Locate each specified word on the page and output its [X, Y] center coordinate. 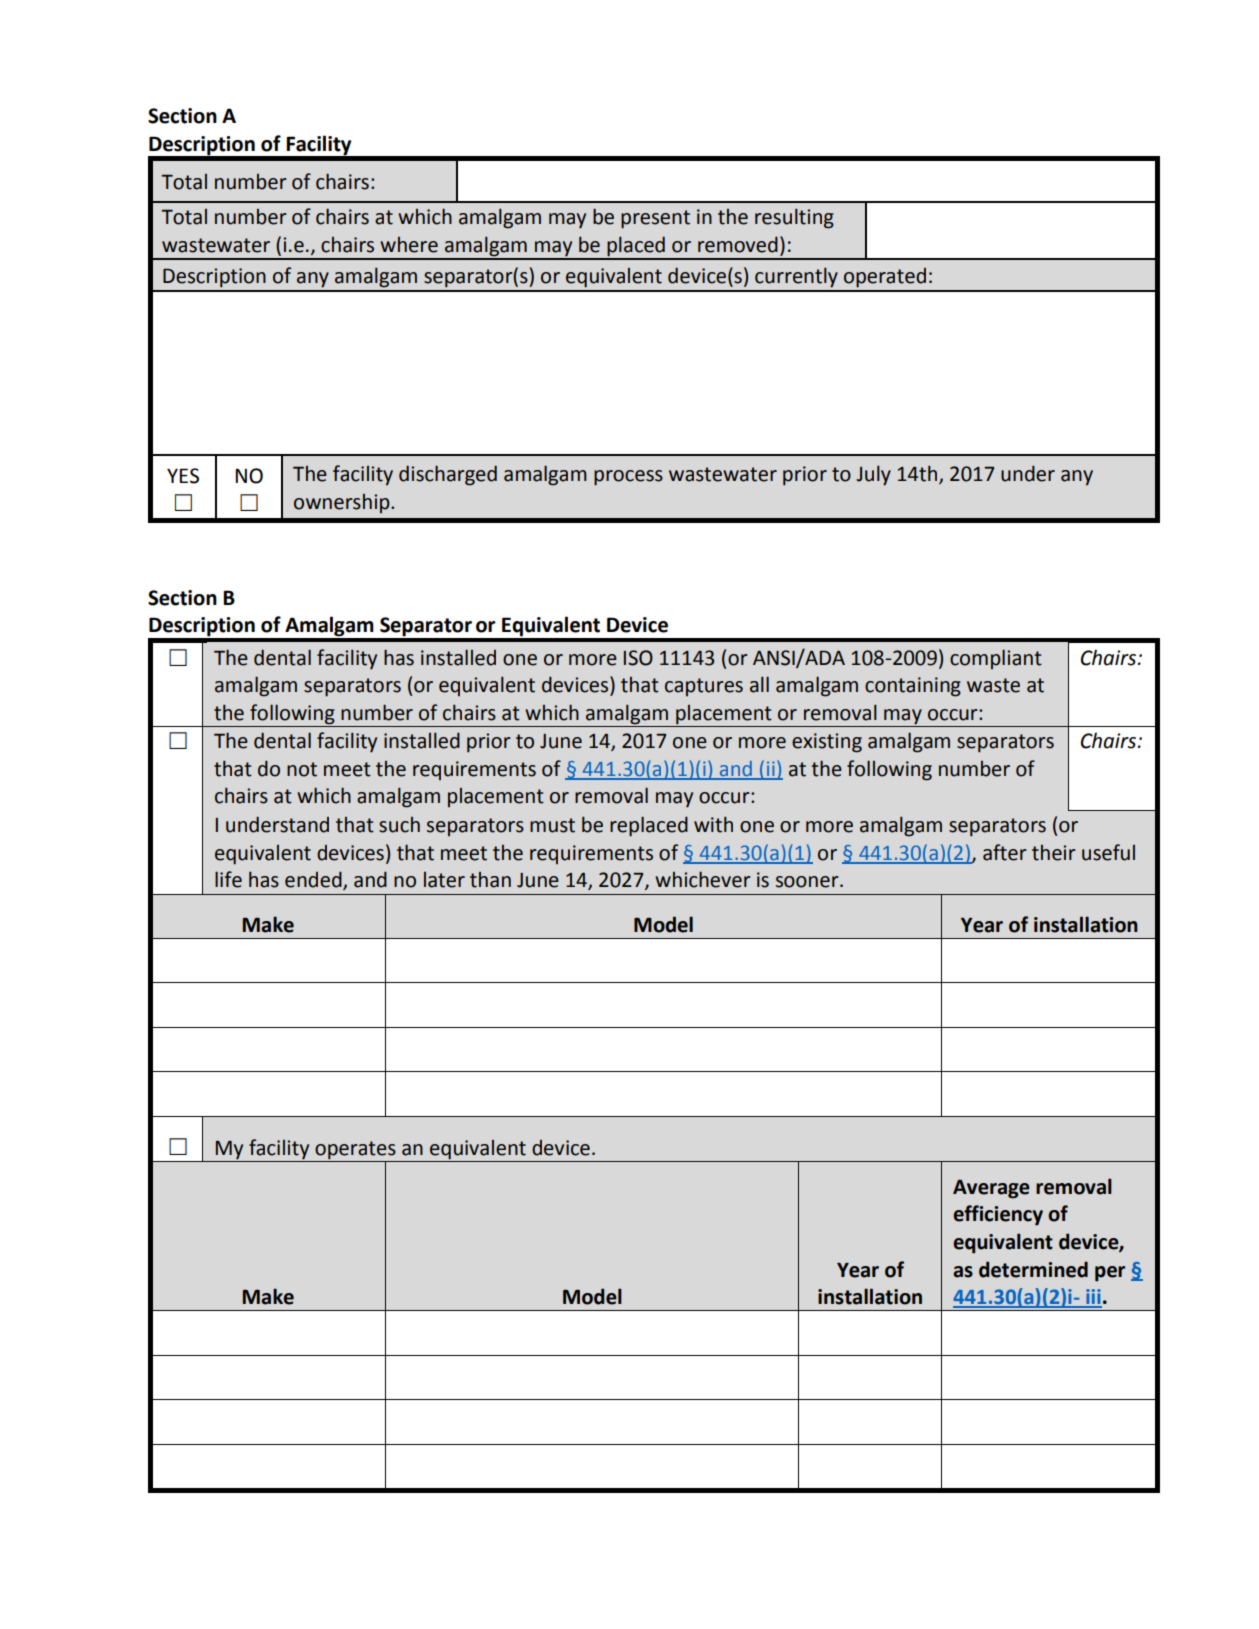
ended [314, 880]
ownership [343, 503]
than [490, 880]
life [228, 879]
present [655, 219]
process [628, 478]
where [409, 245]
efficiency [998, 1215]
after [1005, 852]
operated [885, 278]
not [302, 769]
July [873, 475]
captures [704, 687]
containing [913, 687]
